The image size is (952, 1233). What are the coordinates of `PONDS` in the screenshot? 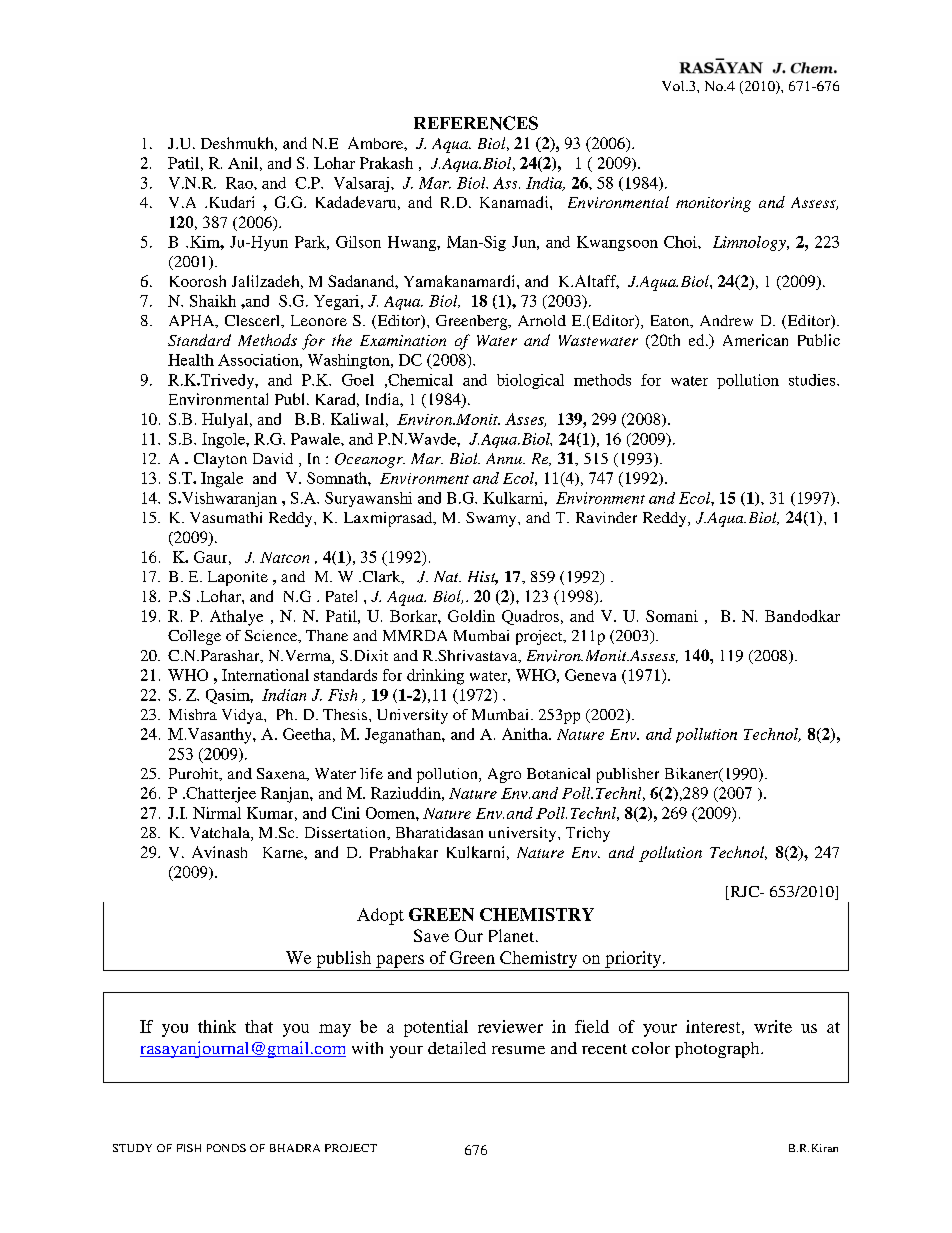 It's located at (226, 1148).
